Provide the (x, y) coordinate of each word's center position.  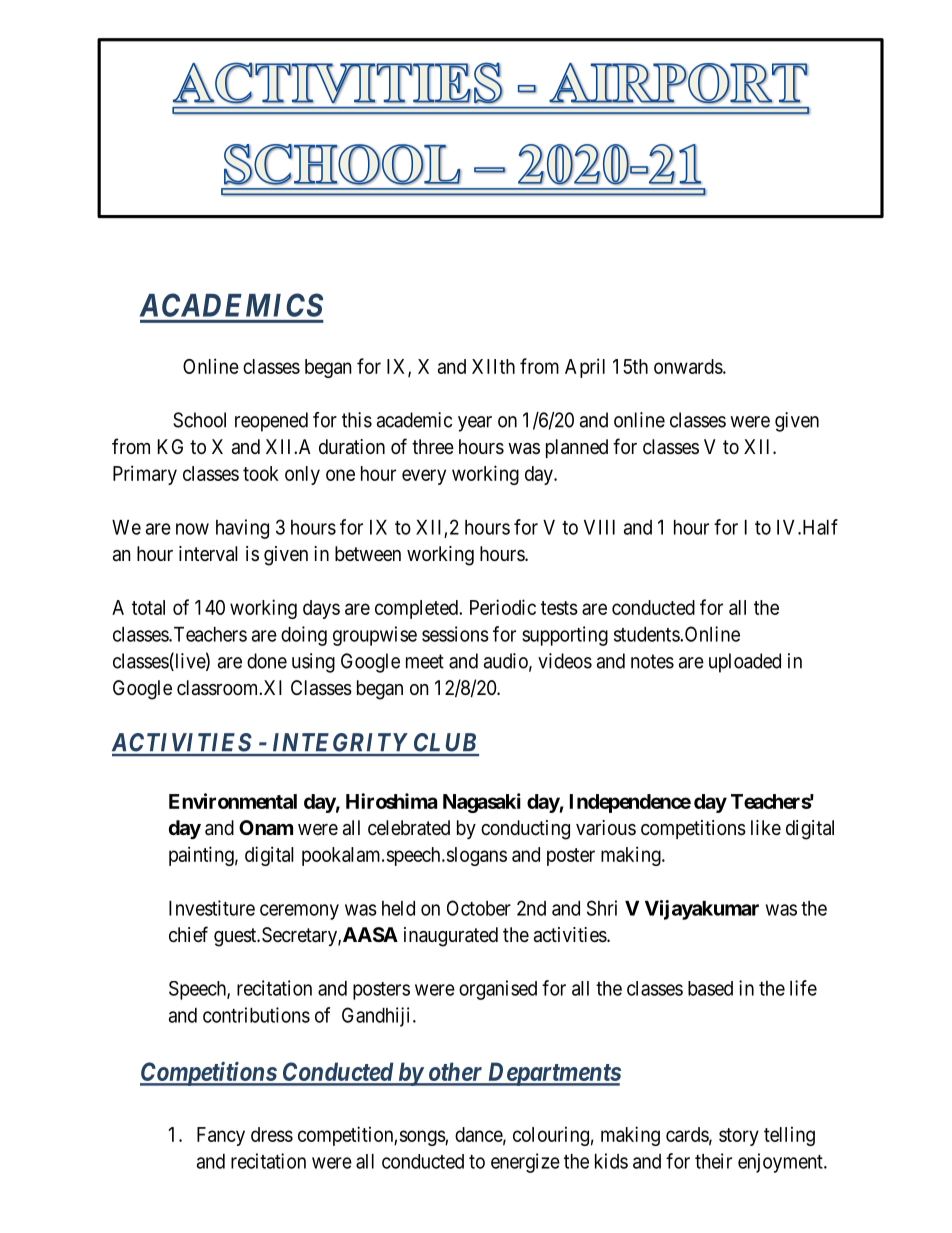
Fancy (221, 1136)
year (475, 424)
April (585, 368)
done (267, 661)
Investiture (212, 908)
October (479, 908)
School (199, 420)
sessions (455, 634)
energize (525, 1163)
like (766, 828)
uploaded (745, 663)
